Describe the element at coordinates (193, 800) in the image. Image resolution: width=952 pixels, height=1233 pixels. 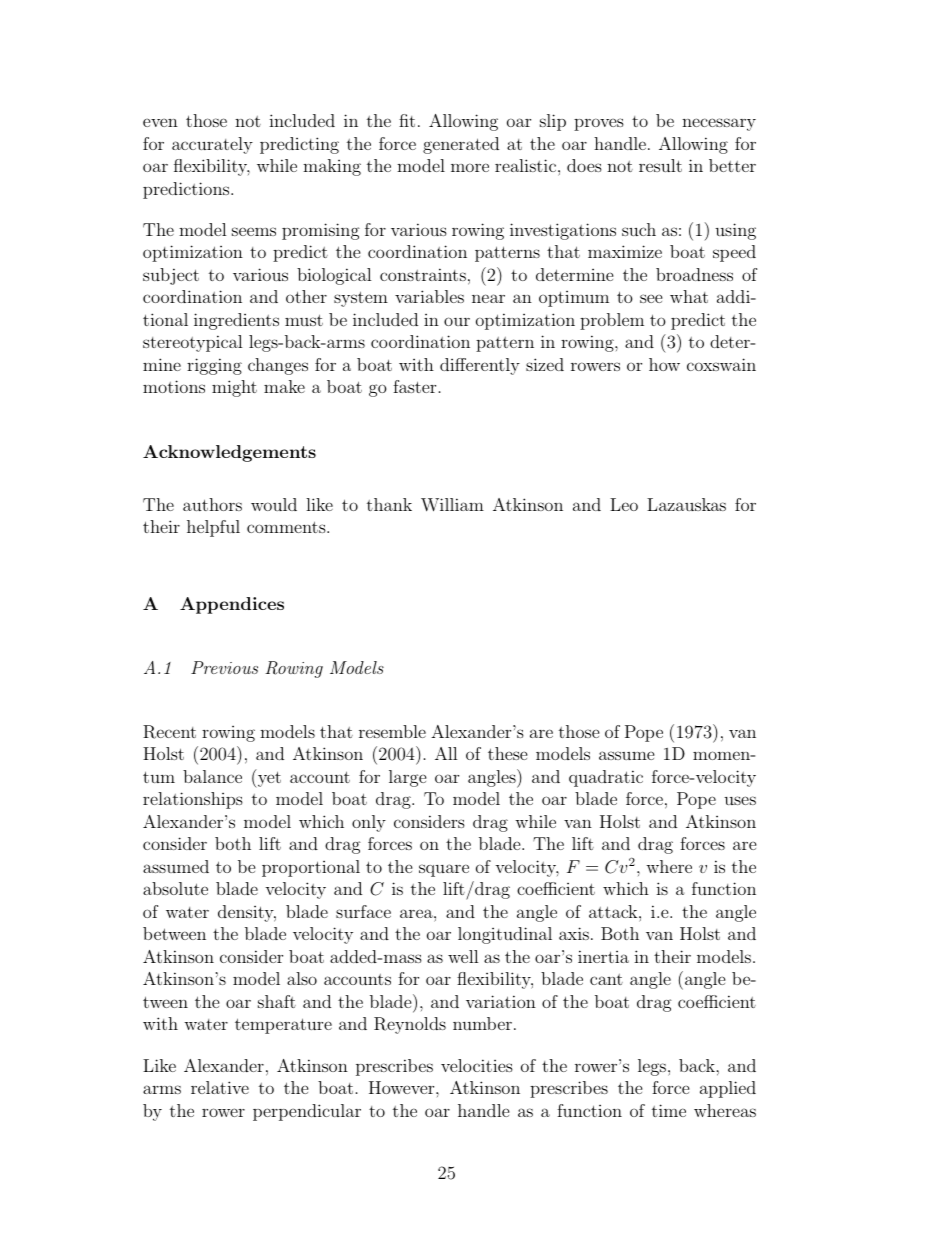
I see `relationships` at that location.
